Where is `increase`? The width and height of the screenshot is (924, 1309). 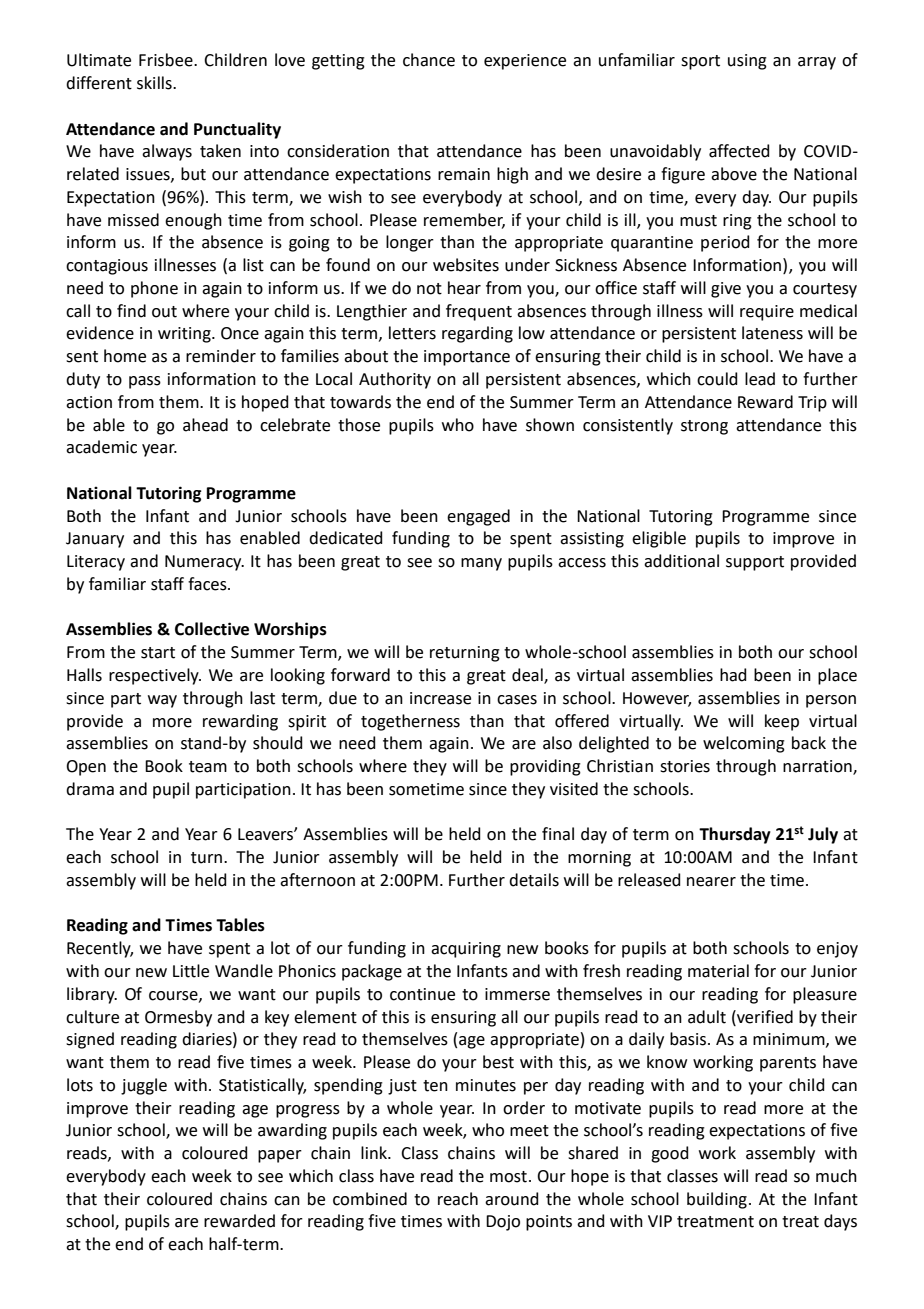 increase is located at coordinates (440, 698).
